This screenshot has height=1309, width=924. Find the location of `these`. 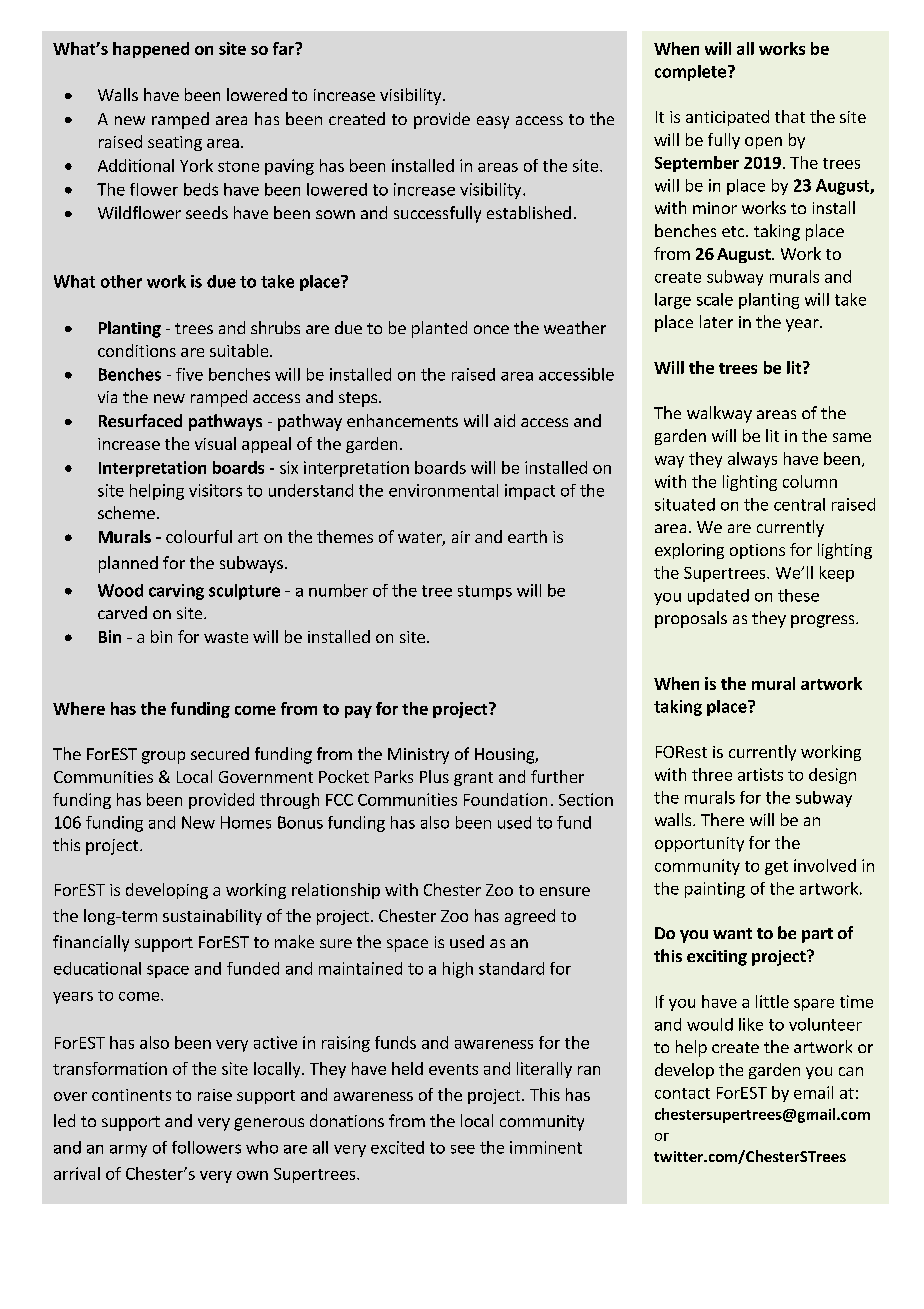

these is located at coordinates (798, 595).
